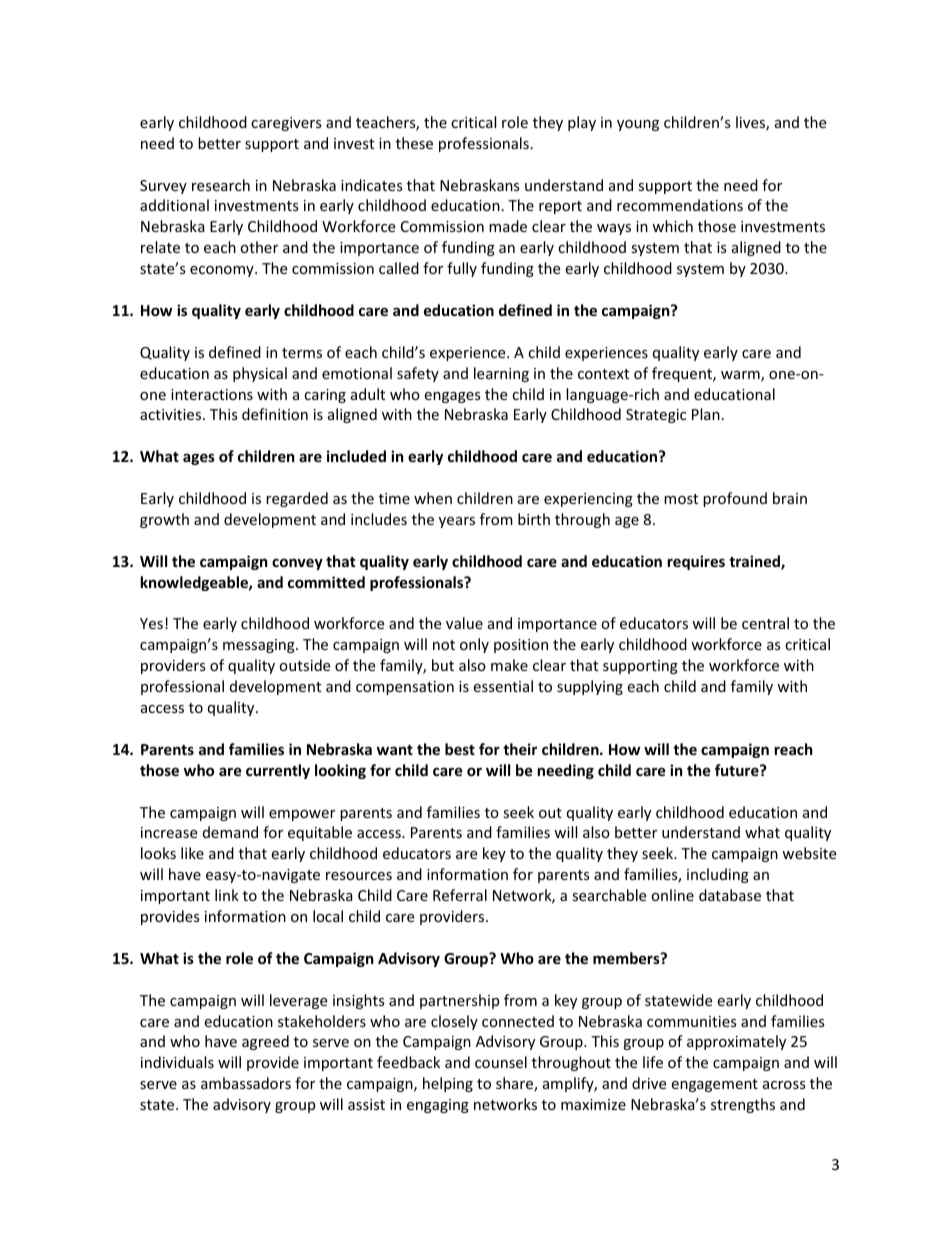 Image resolution: width=952 pixels, height=1233 pixels. What do you see at coordinates (246, 1083) in the screenshot?
I see `ambassadors` at bounding box center [246, 1083].
